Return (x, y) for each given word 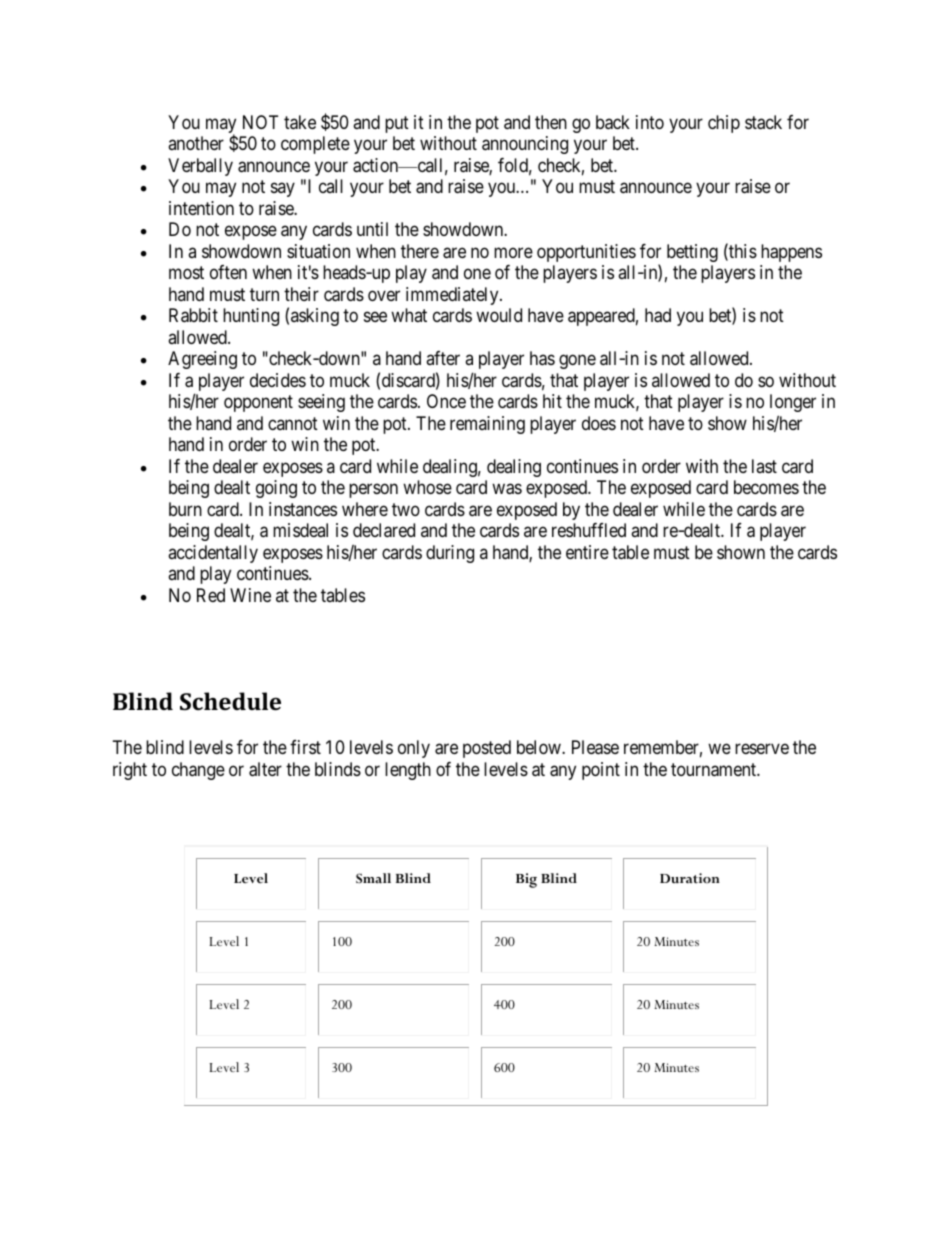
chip (724, 124)
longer (793, 403)
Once (446, 401)
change (198, 771)
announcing (525, 145)
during (450, 554)
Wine (250, 595)
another (196, 143)
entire (587, 552)
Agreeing (202, 360)
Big (526, 880)
